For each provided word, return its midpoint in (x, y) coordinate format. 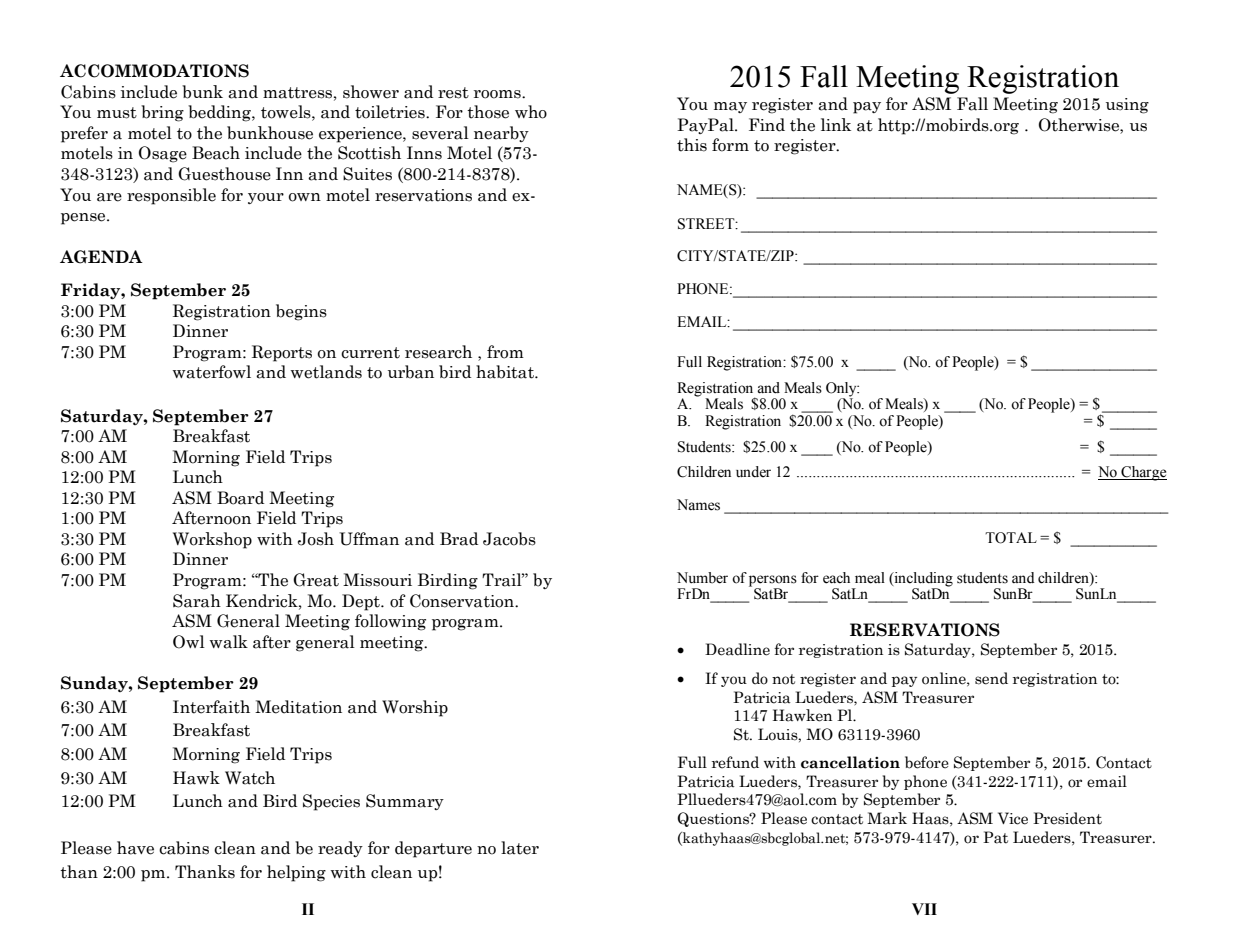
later (520, 848)
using (1127, 106)
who (531, 112)
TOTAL (1011, 538)
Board (240, 498)
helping (296, 873)
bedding (220, 113)
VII (924, 909)
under (753, 472)
